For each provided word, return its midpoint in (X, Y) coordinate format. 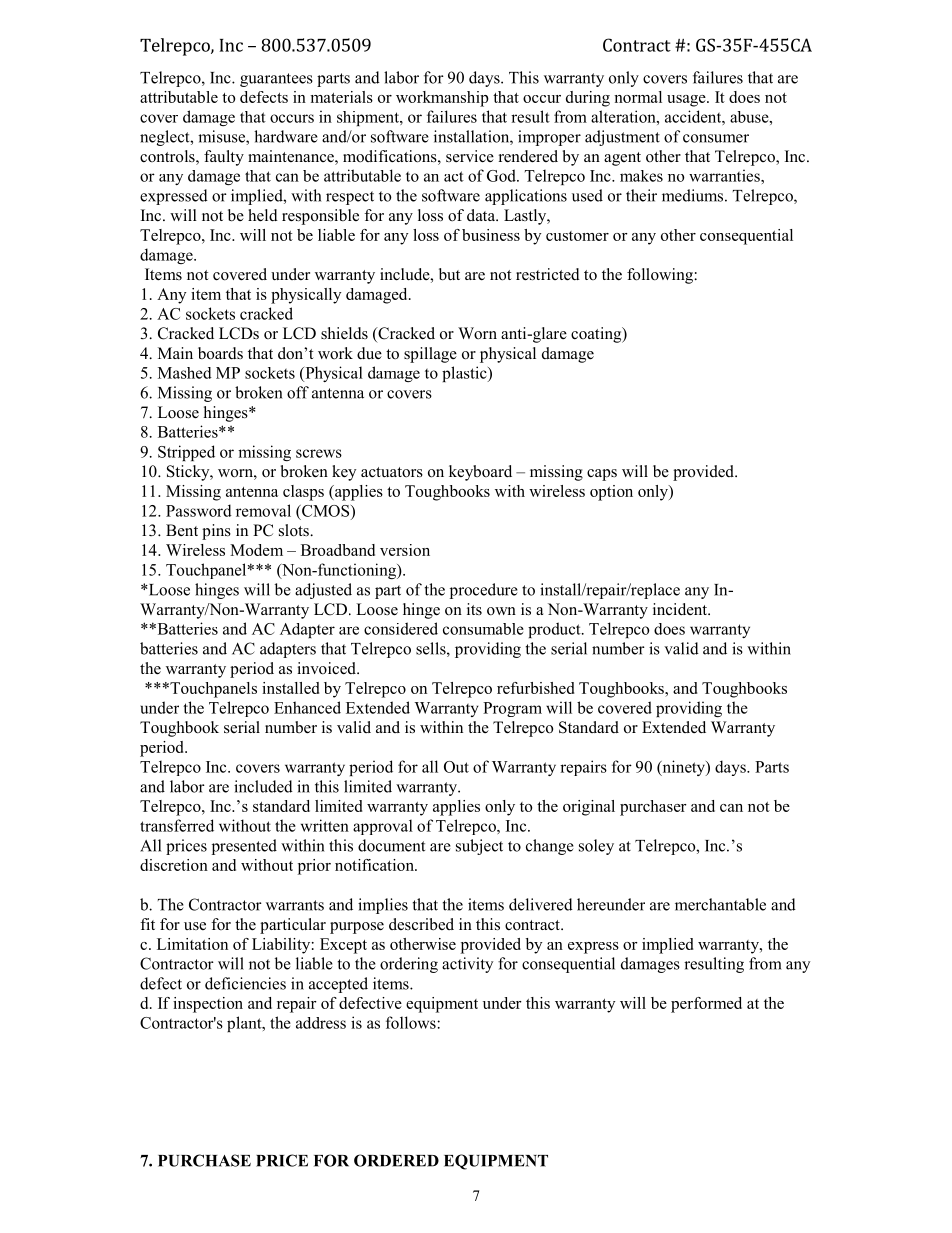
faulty (224, 158)
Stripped (186, 453)
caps (602, 475)
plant (245, 1024)
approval (383, 827)
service (470, 156)
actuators (392, 472)
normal (638, 97)
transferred (177, 825)
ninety (683, 768)
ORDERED (396, 1160)
